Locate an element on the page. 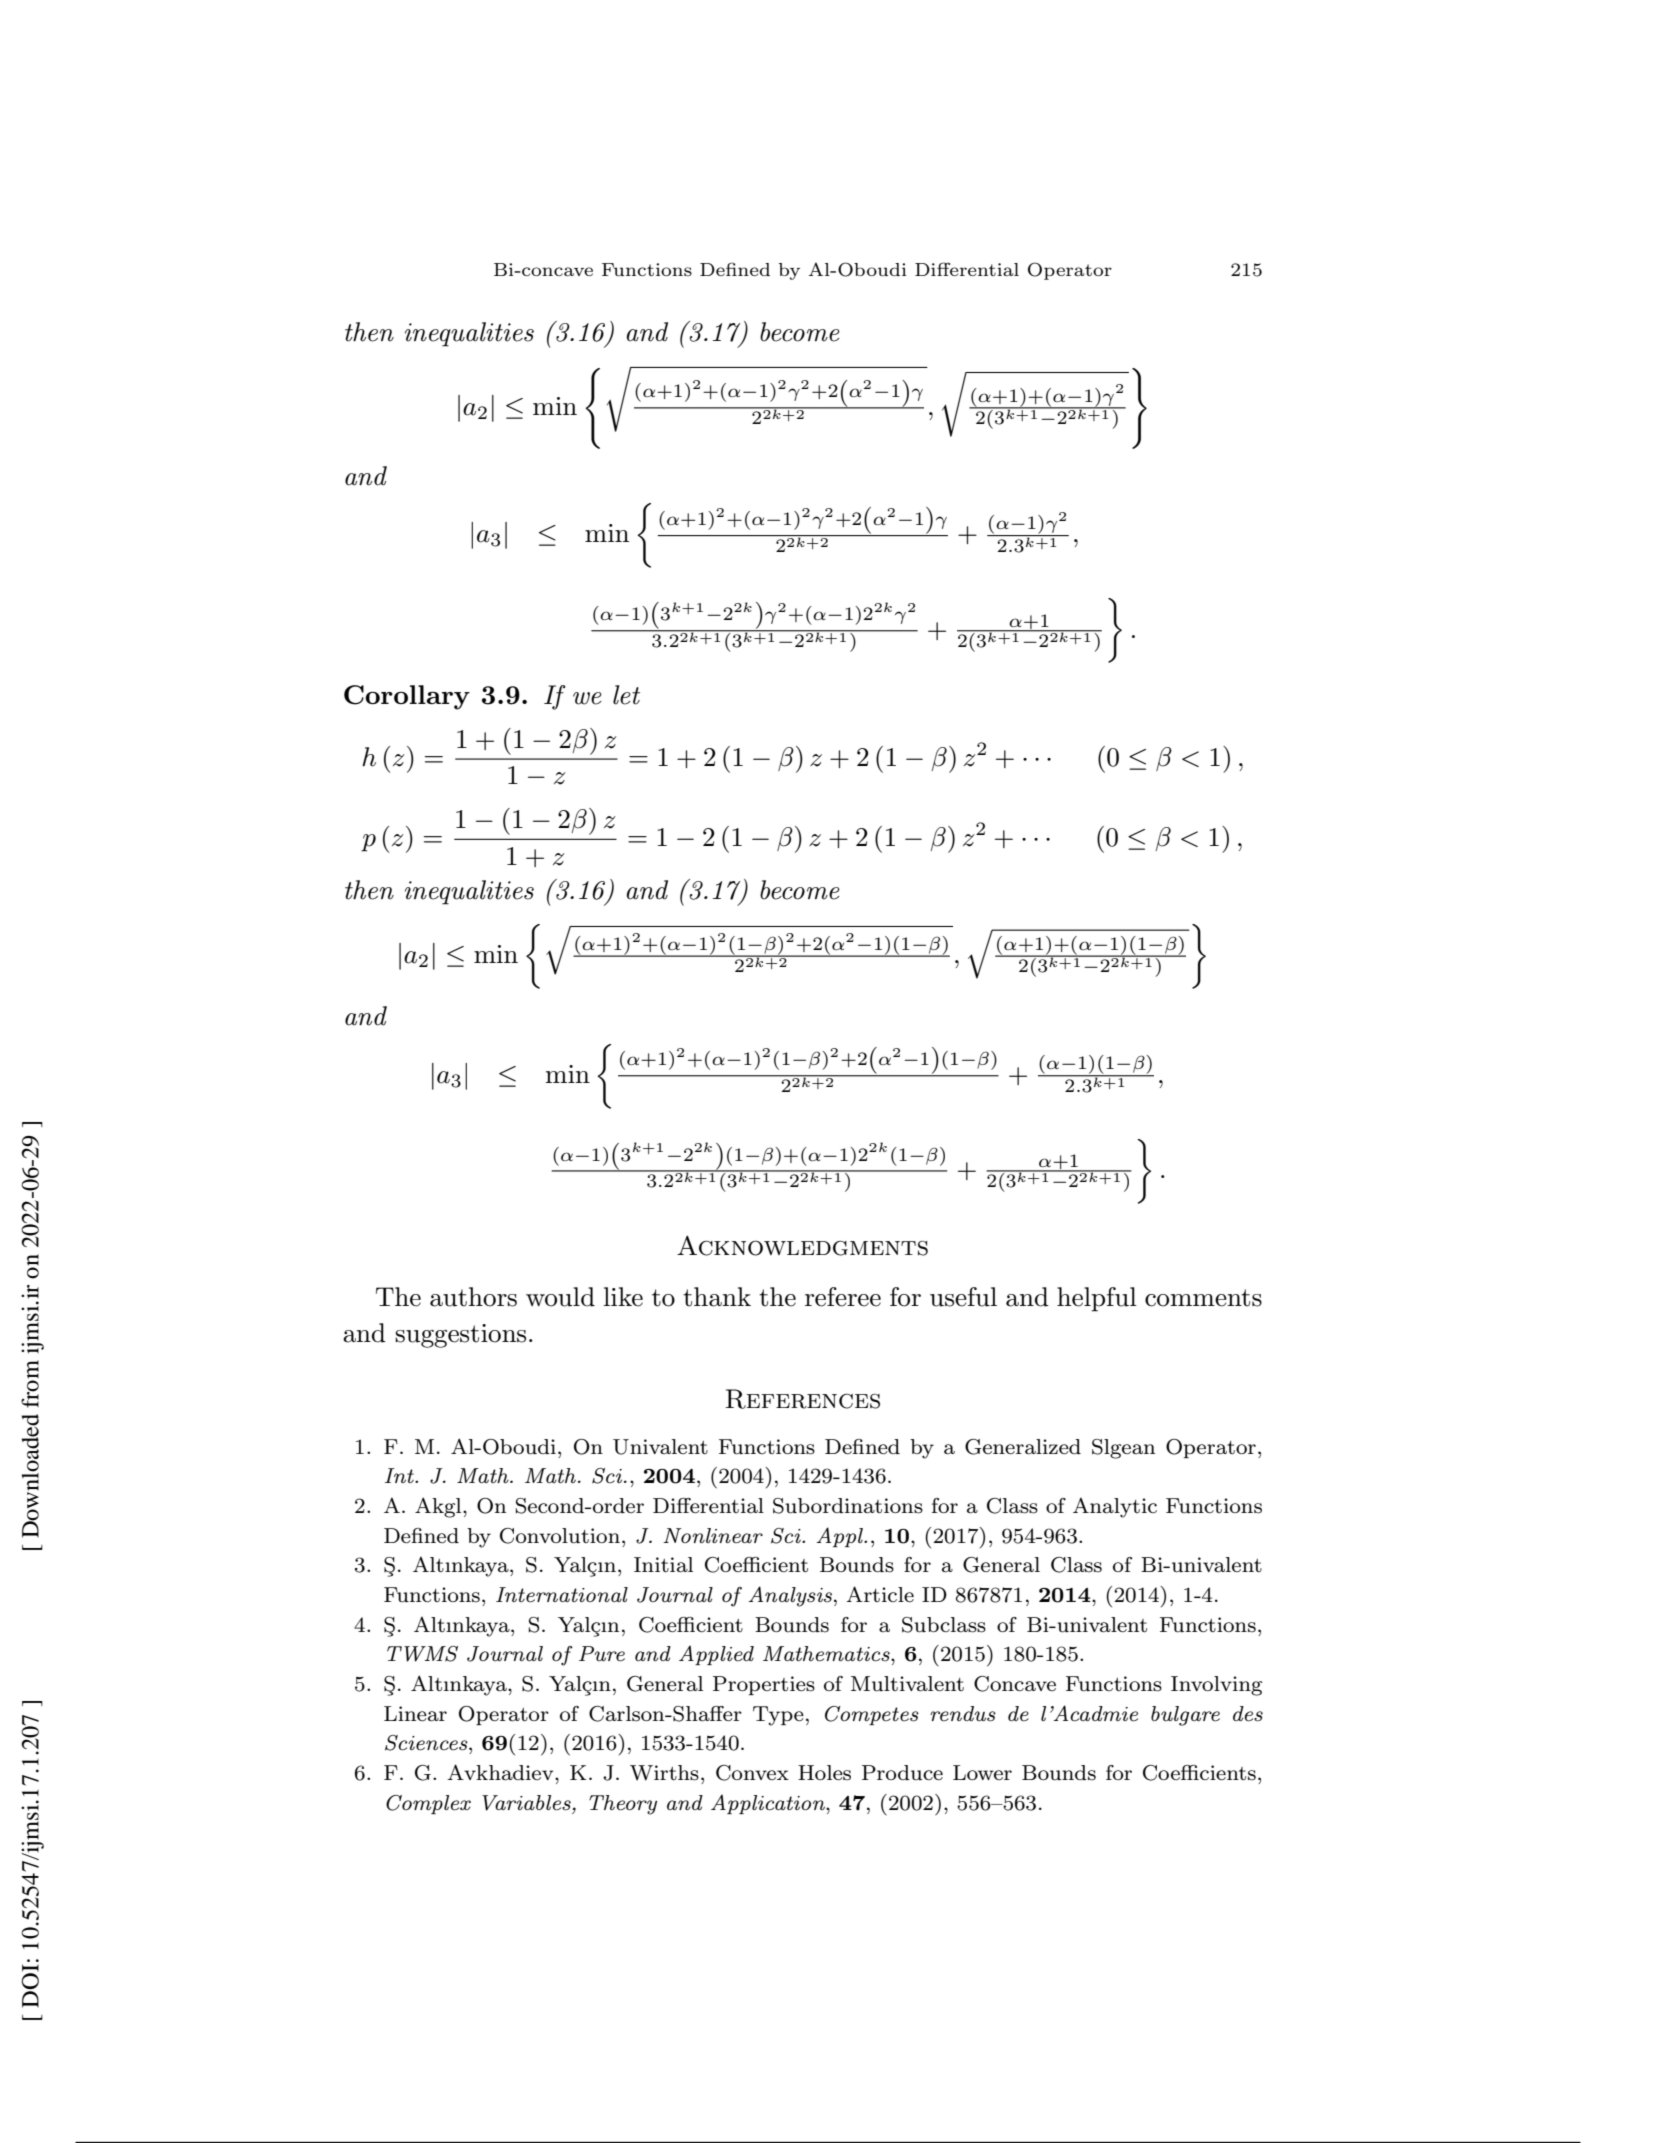 This image has height=2143, width=1656. Analytic is located at coordinates (1115, 1507).
